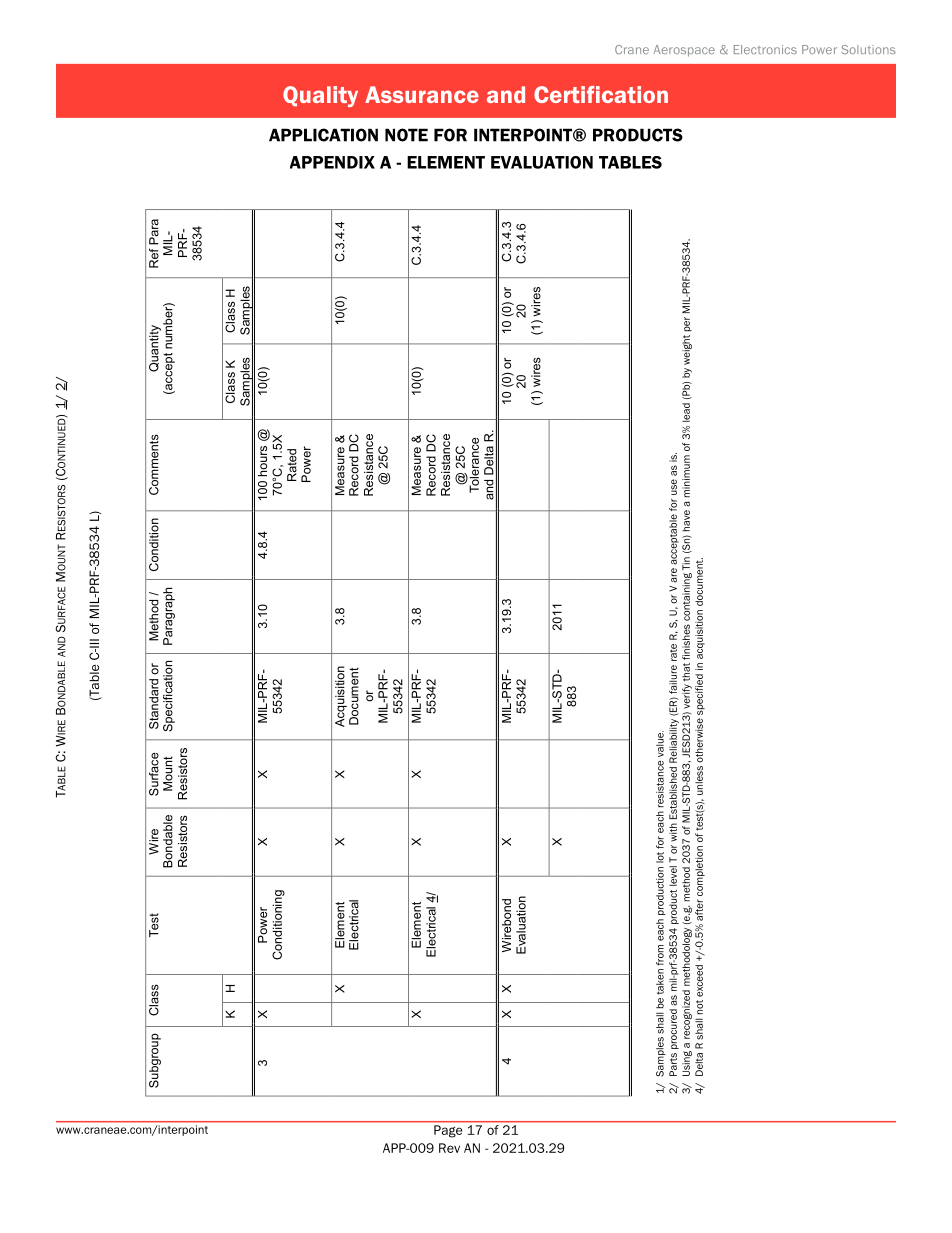  What do you see at coordinates (601, 94) in the image?
I see `Certification` at bounding box center [601, 94].
